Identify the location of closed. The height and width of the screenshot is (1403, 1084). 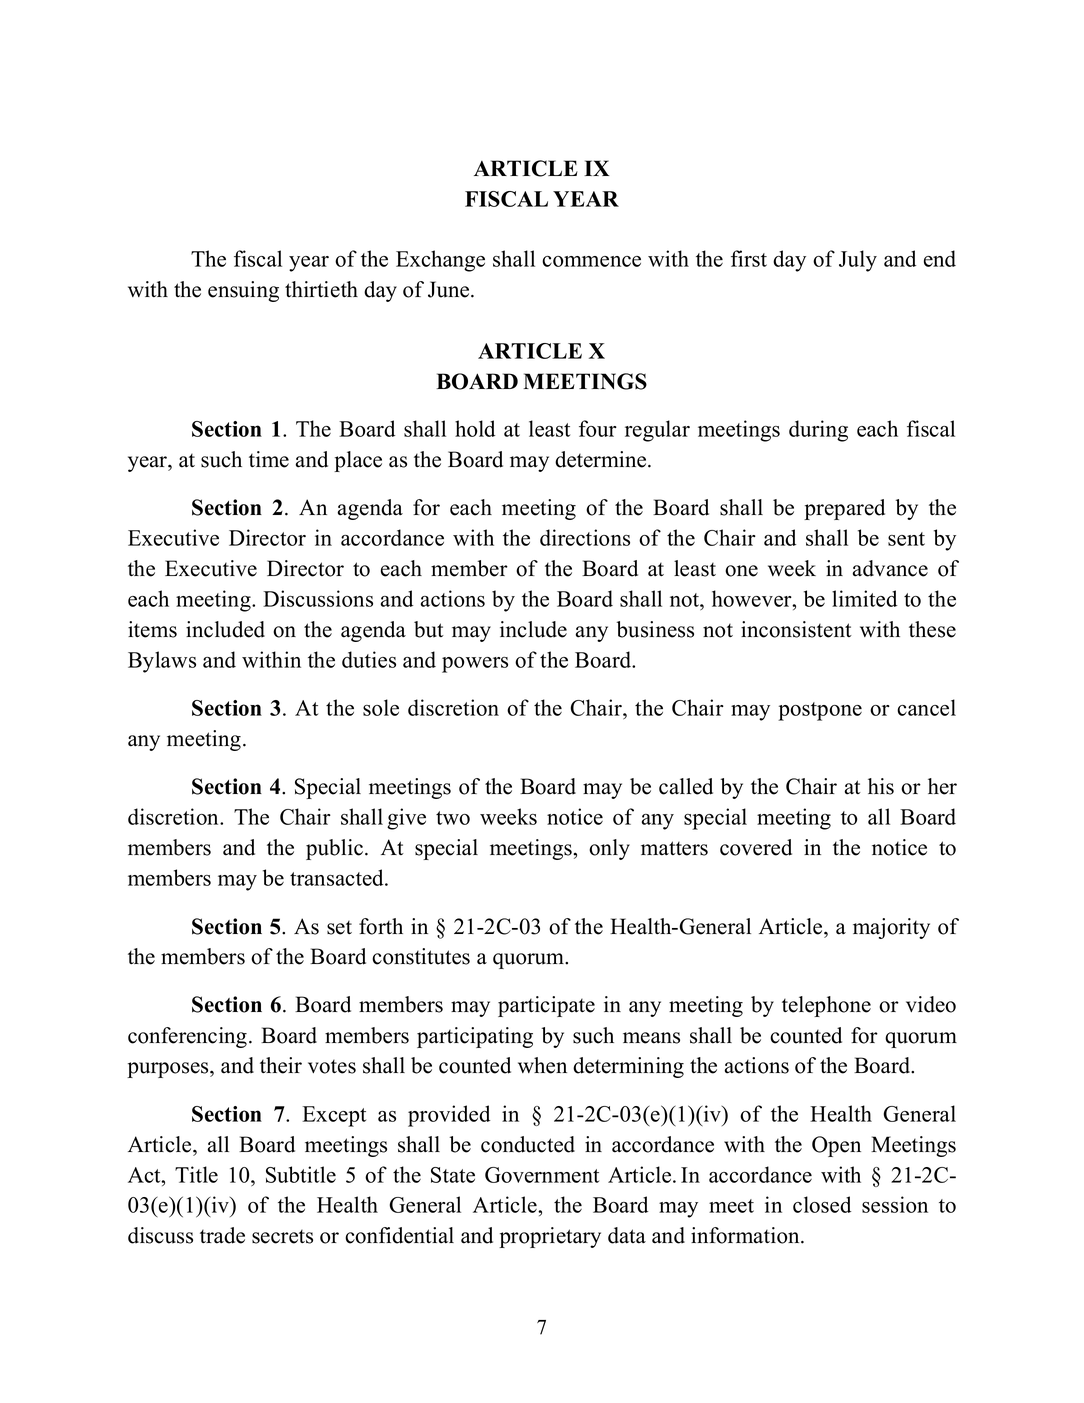
(822, 1204).
